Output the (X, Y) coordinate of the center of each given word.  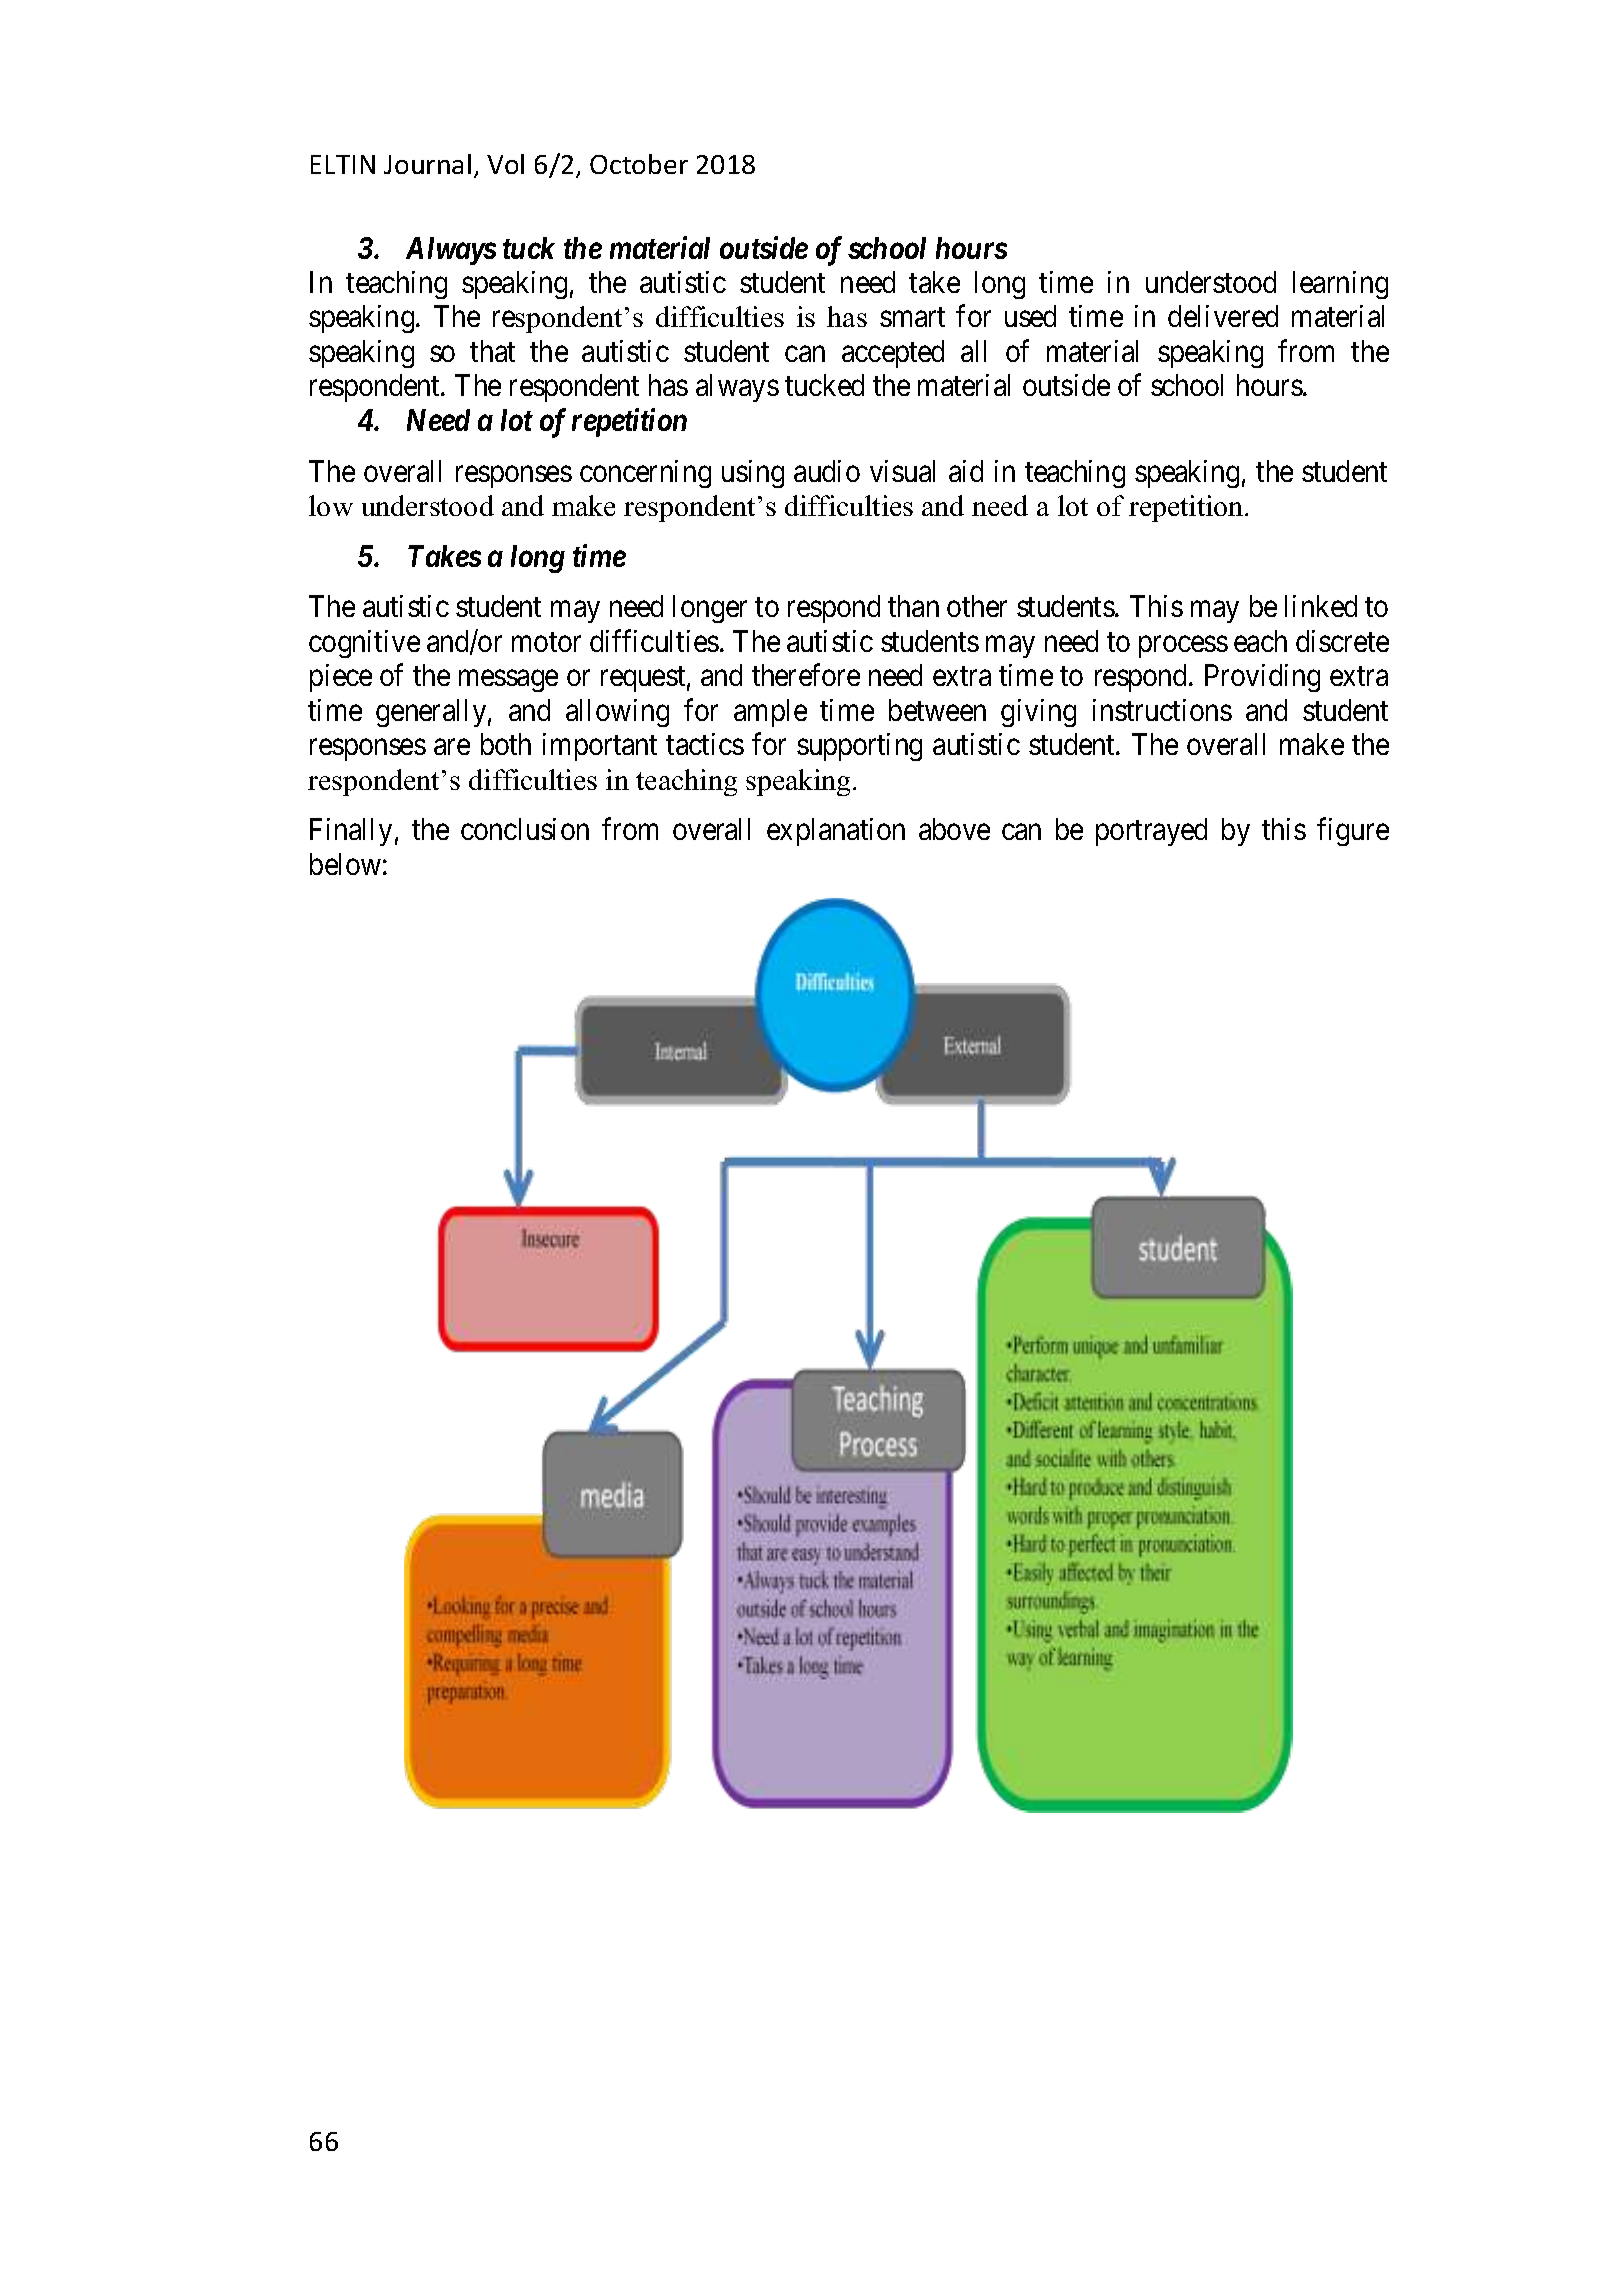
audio (827, 471)
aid (966, 471)
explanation (836, 832)
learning (1340, 285)
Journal (427, 164)
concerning (645, 474)
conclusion (525, 829)
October (639, 164)
